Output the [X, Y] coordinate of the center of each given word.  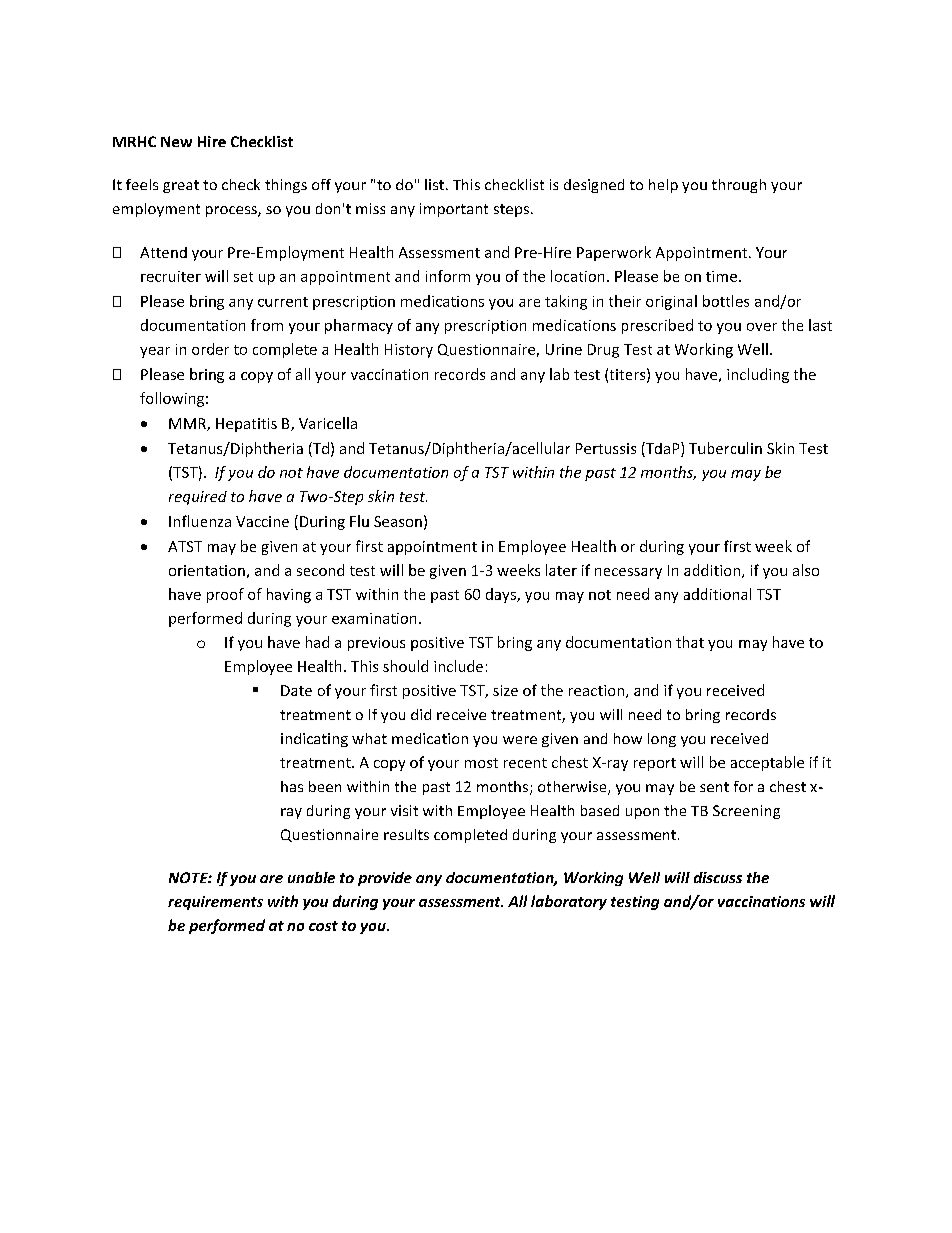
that [690, 642]
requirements [215, 903]
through [739, 186]
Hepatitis [246, 425]
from [267, 325]
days [502, 595]
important [454, 210]
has [292, 786]
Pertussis [606, 448]
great [181, 186]
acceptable [767, 763]
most [481, 763]
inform [448, 276]
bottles [726, 301]
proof [225, 595]
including [758, 375]
